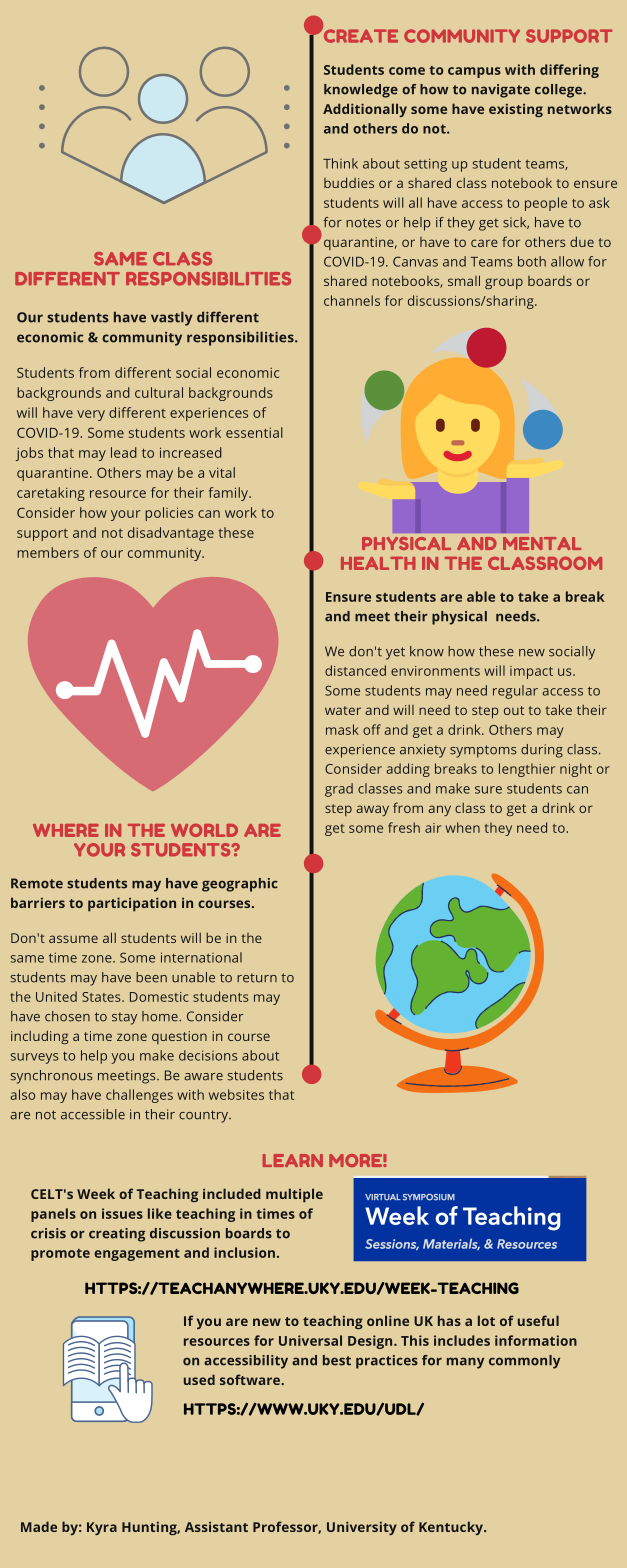 This screenshot has width=627, height=1568. What do you see at coordinates (378, 563) in the screenshot?
I see `HEALTH` at bounding box center [378, 563].
